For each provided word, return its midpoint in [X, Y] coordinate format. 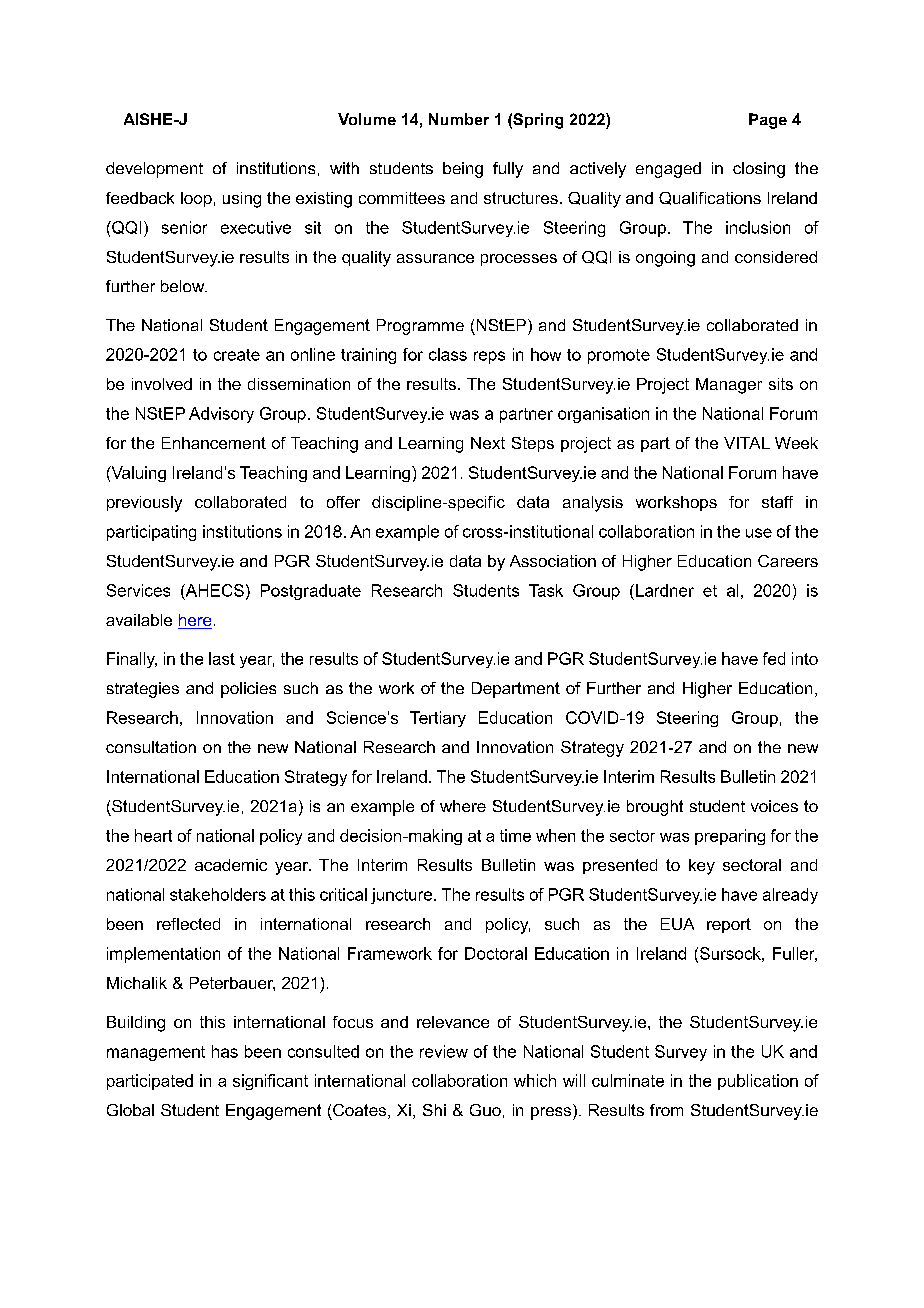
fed [774, 658]
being [463, 170]
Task [546, 590]
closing [759, 170]
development [154, 170]
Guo [485, 1110]
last [222, 658]
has [225, 1051]
